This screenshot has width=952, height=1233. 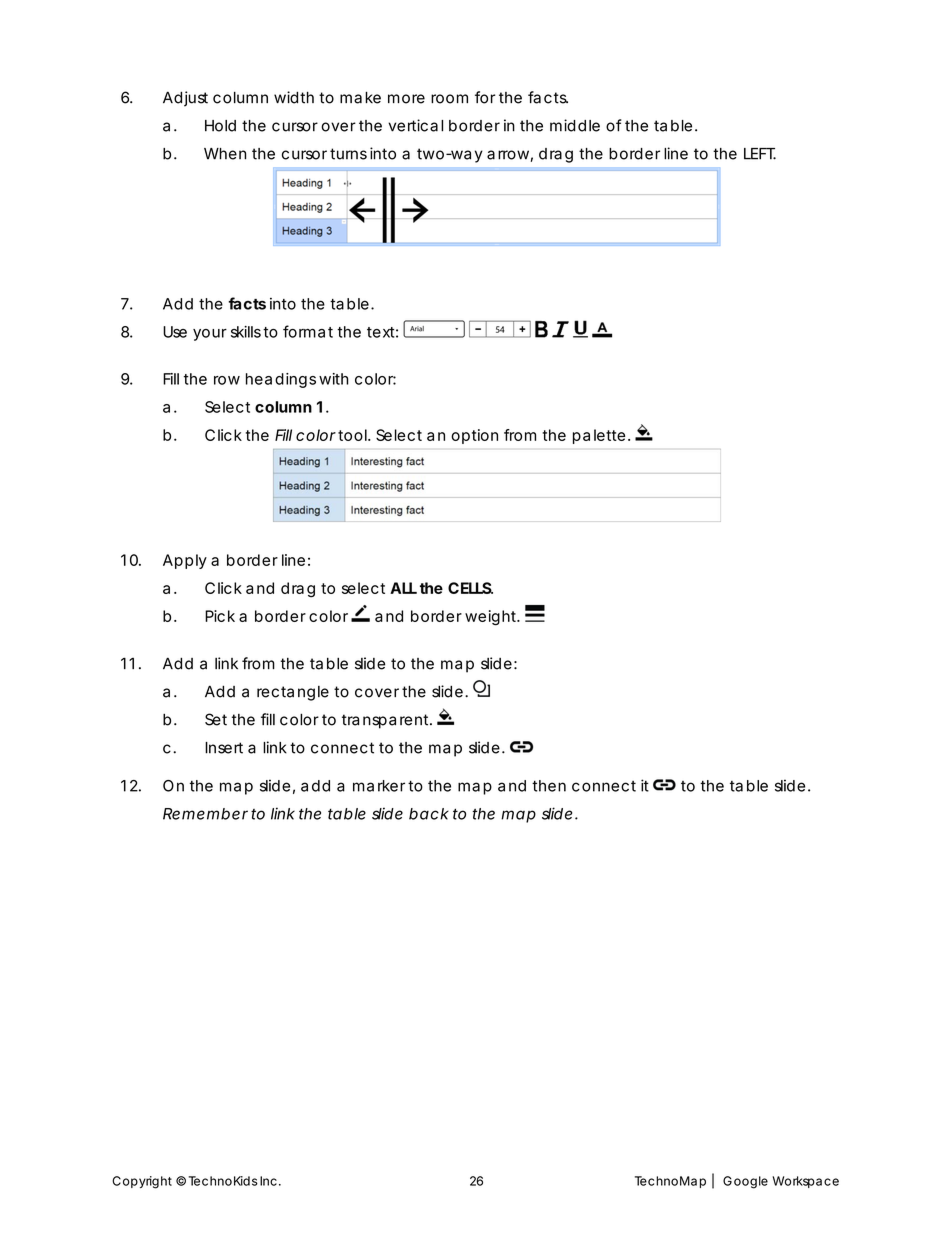 What do you see at coordinates (268, 1181) in the screenshot?
I see `Inc` at bounding box center [268, 1181].
